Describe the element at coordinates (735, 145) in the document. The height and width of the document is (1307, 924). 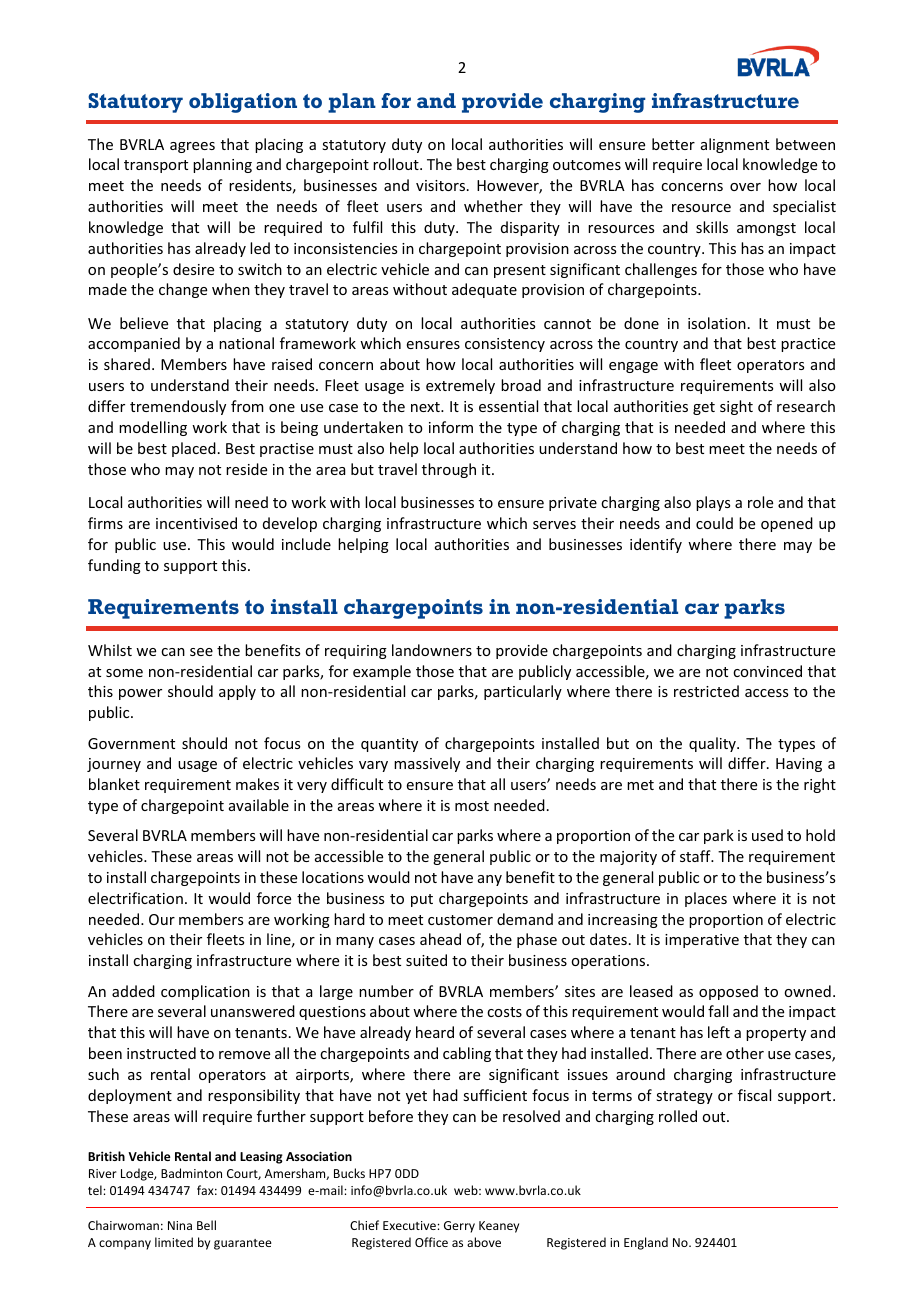
I see `alignment` at that location.
